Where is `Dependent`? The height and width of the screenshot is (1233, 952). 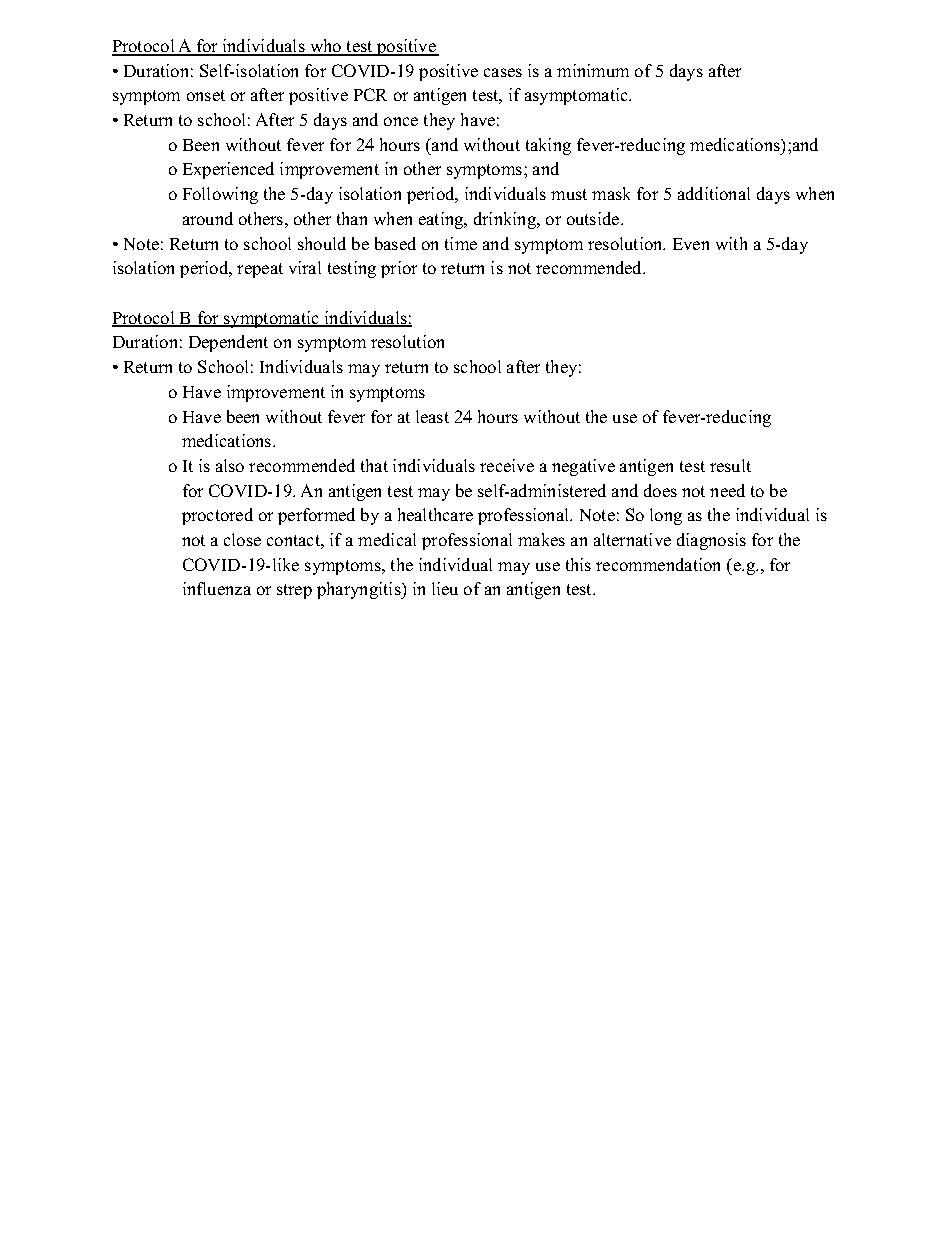
Dependent is located at coordinates (228, 343).
